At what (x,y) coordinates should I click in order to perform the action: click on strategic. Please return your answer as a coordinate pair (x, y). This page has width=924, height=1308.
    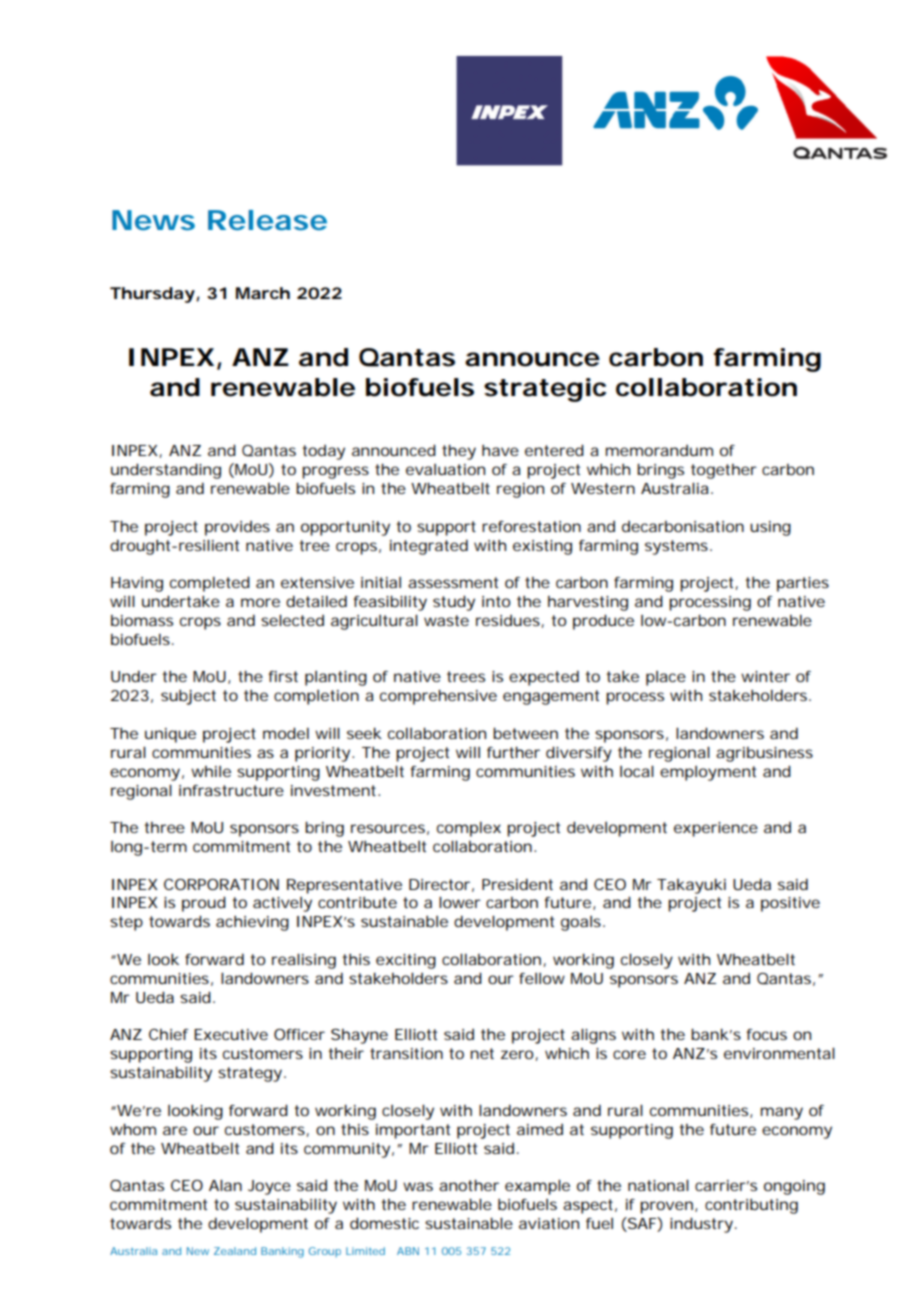
    Looking at the image, I should click on (545, 390).
